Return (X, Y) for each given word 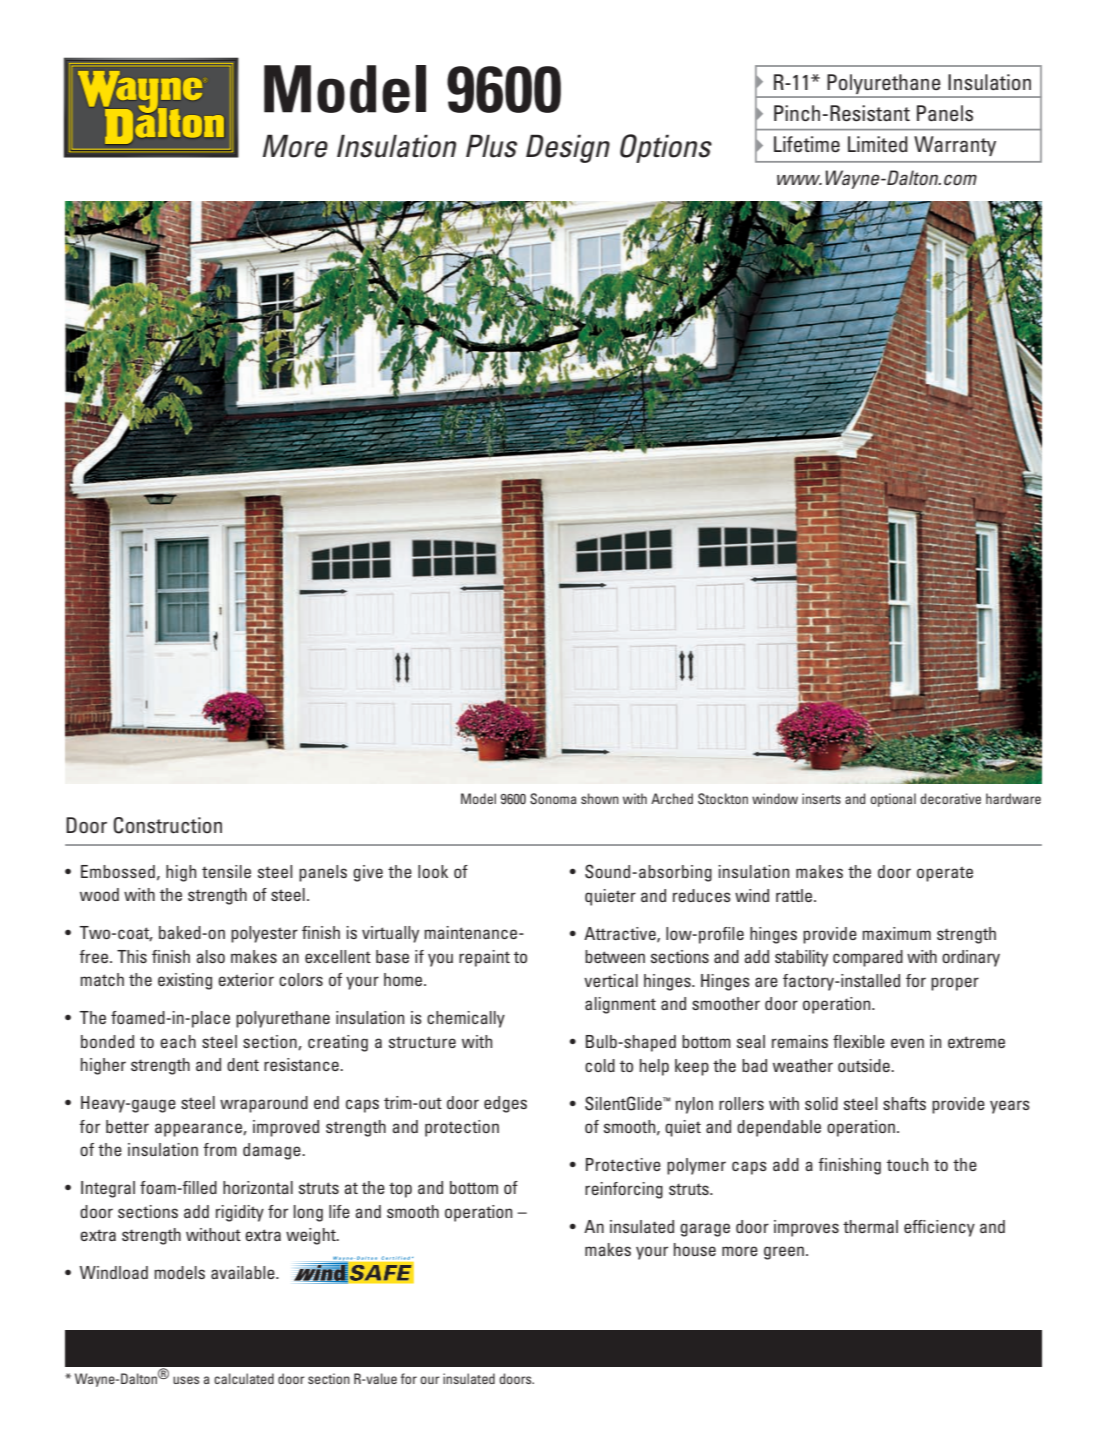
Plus (491, 146)
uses (186, 1380)
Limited (878, 144)
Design (568, 148)
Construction (168, 825)
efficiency (939, 1228)
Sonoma (553, 798)
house (695, 1249)
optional (893, 800)
